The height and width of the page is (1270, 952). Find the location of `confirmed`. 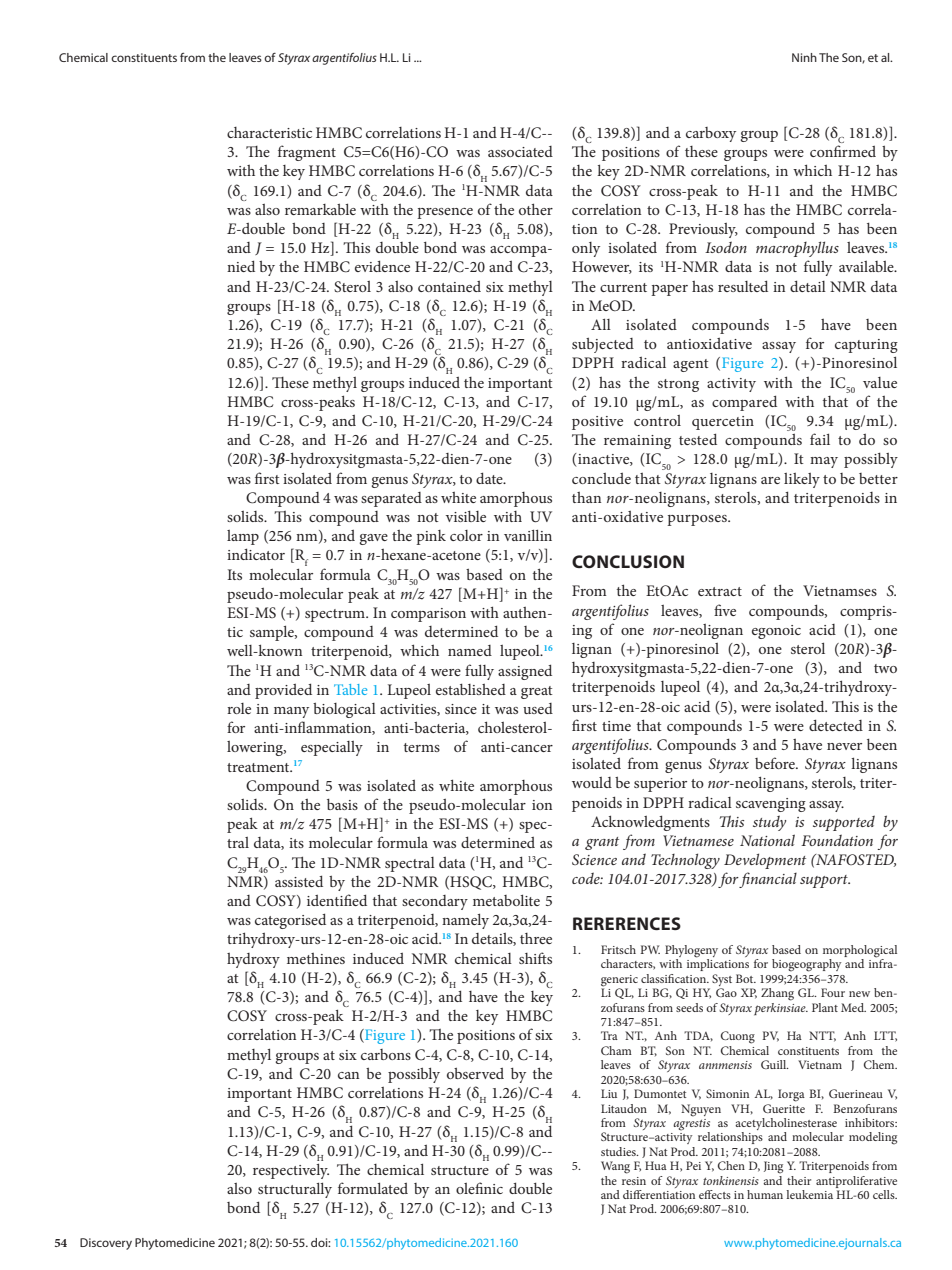

confirmed is located at coordinates (843, 151).
